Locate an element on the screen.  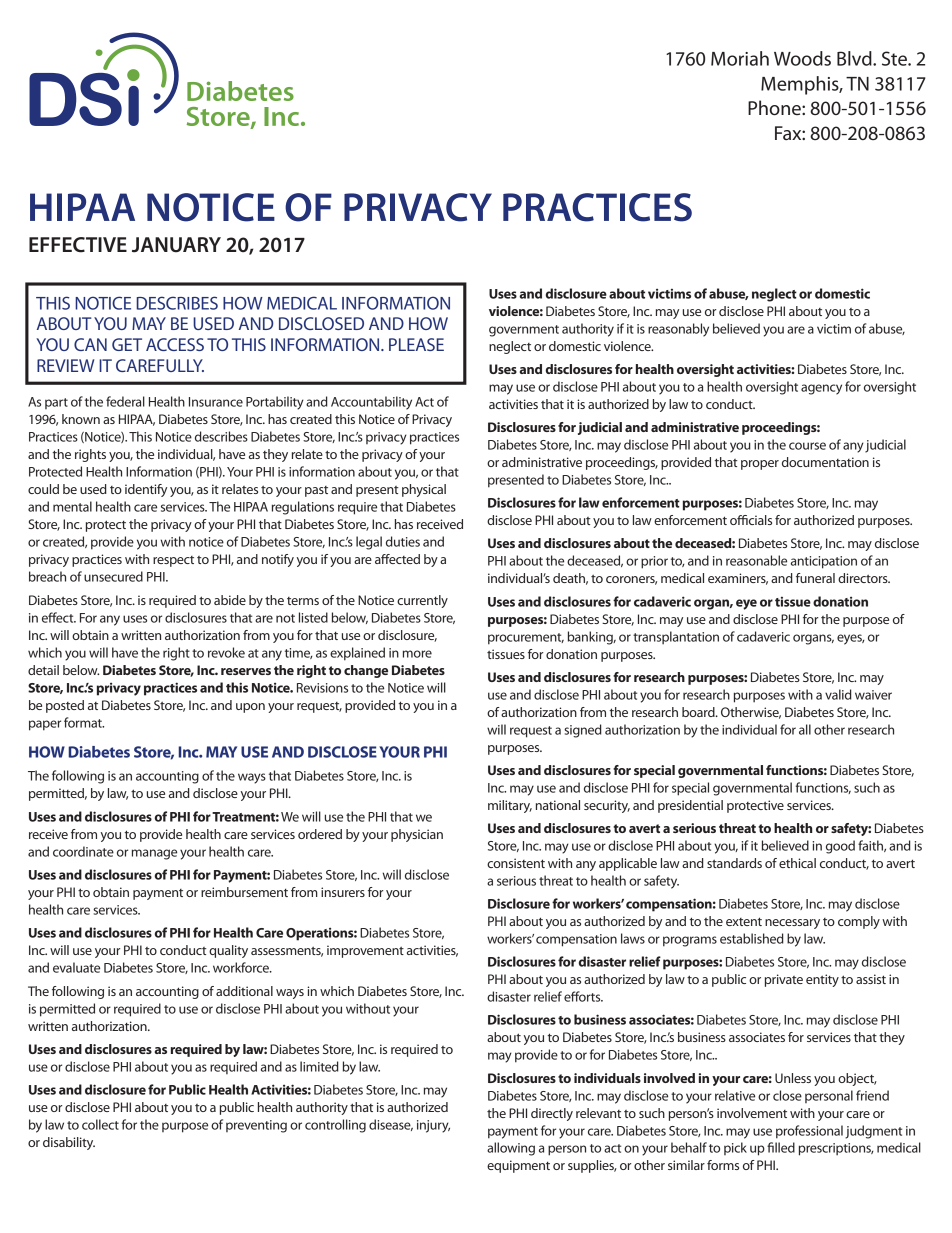
consistent is located at coordinates (516, 863).
